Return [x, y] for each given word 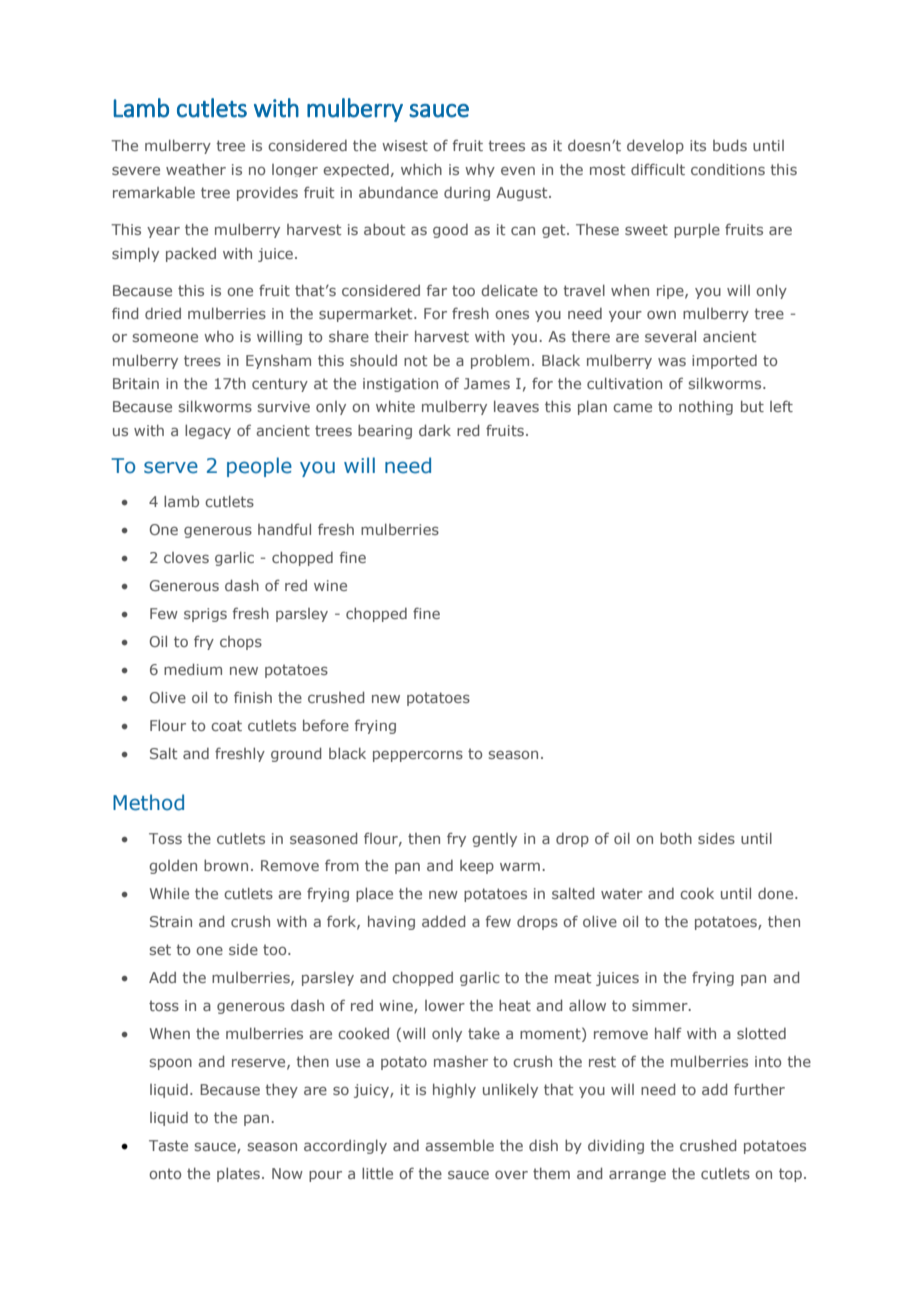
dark [435, 430]
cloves [186, 557]
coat [226, 725]
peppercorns [418, 756]
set [160, 949]
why [480, 170]
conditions [728, 169]
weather [196, 169]
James [487, 383]
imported [724, 362]
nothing [706, 408]
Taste [168, 1145]
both [676, 838]
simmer [661, 1005]
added [443, 921]
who [219, 336]
